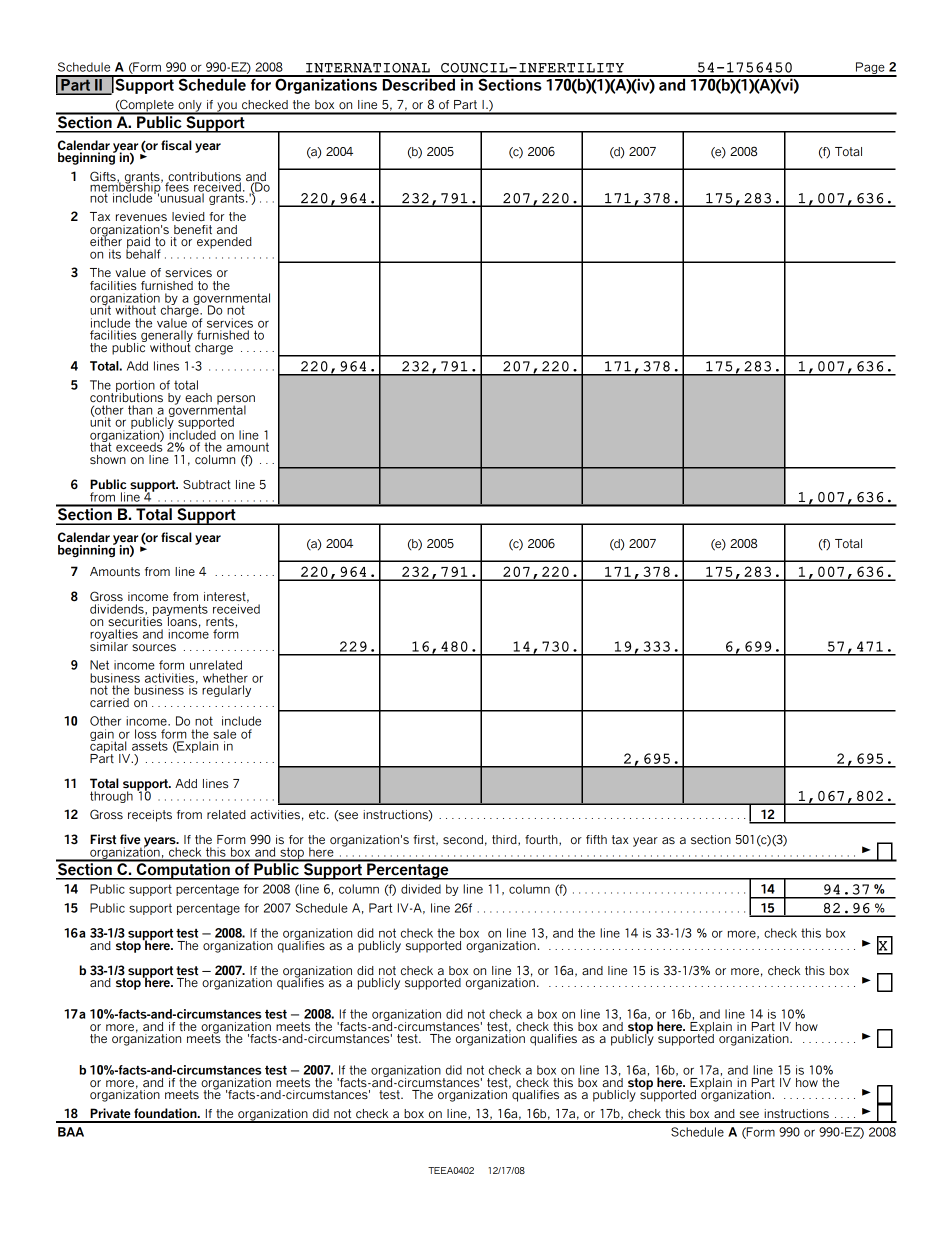 The image size is (952, 1233). Describe the element at coordinates (220, 621) in the document. I see `rents` at that location.
